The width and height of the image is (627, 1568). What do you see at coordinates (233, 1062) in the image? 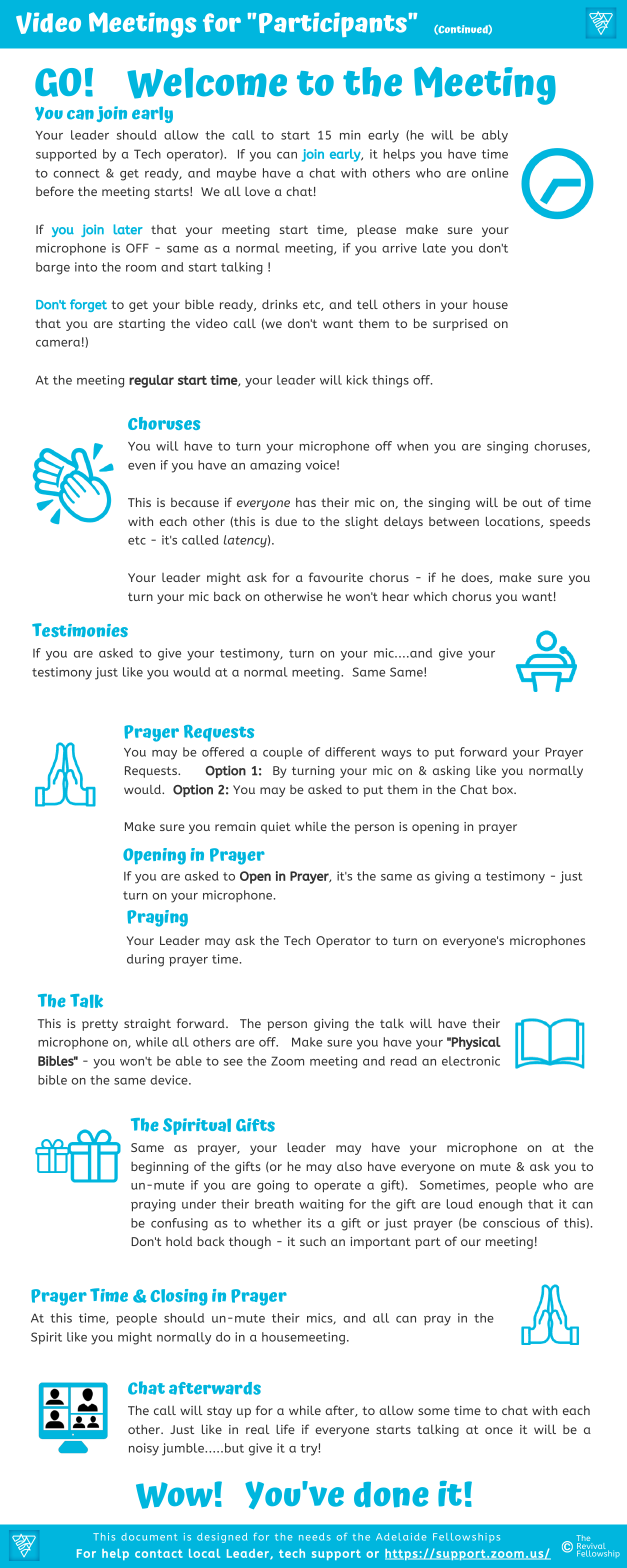
I see `see` at bounding box center [233, 1062].
